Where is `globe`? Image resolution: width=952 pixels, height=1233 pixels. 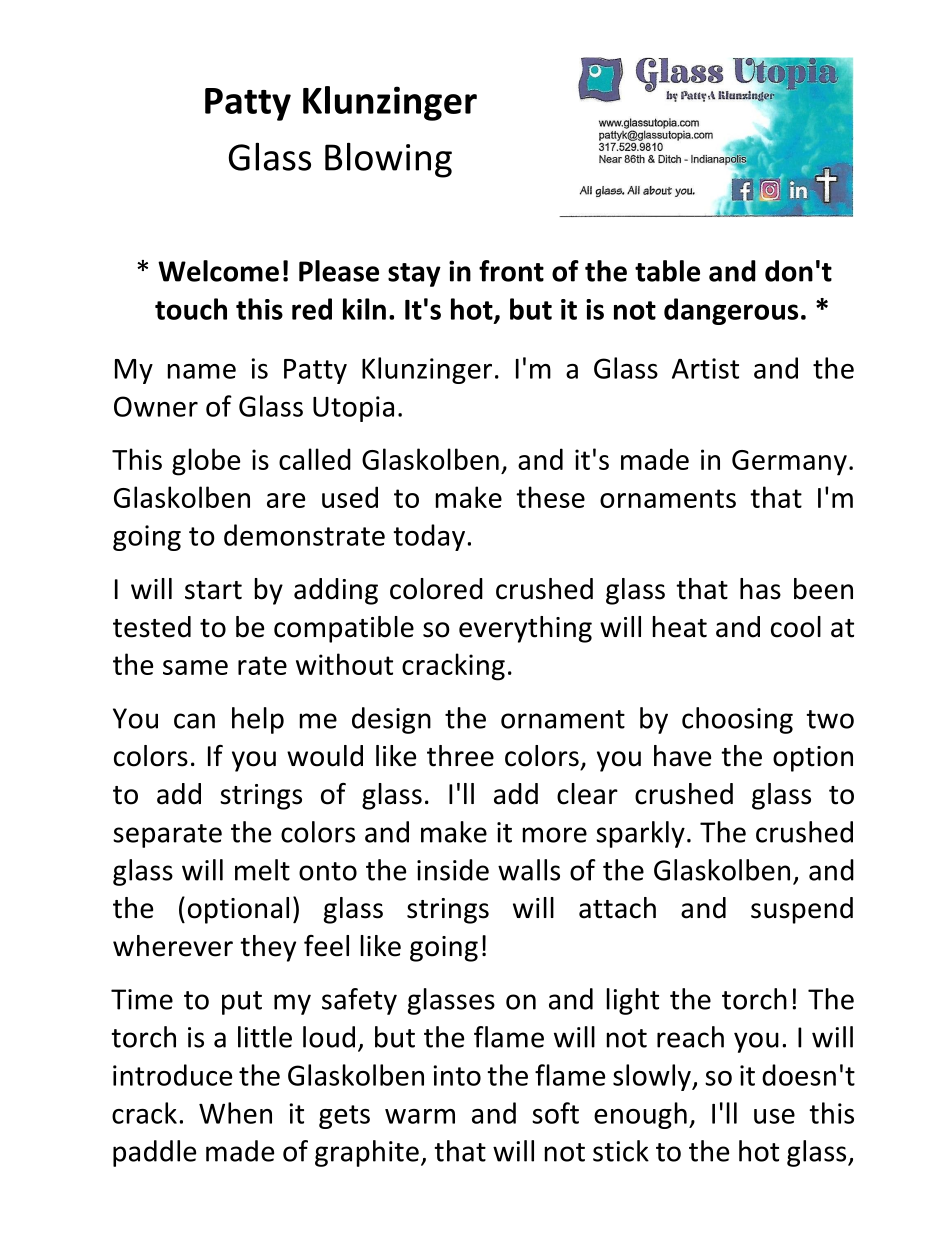
globe is located at coordinates (206, 462).
